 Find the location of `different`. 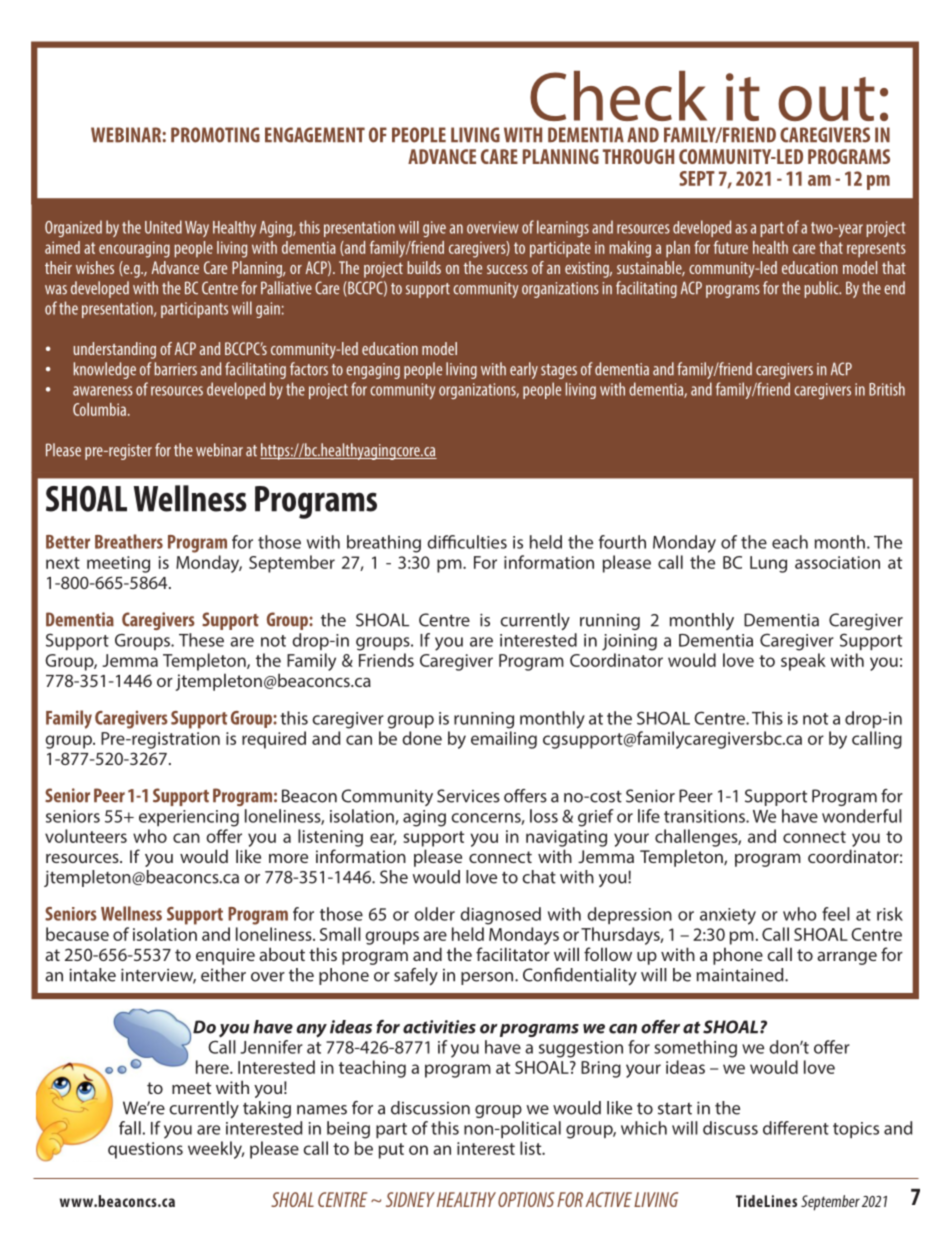

different is located at coordinates (796, 1128).
